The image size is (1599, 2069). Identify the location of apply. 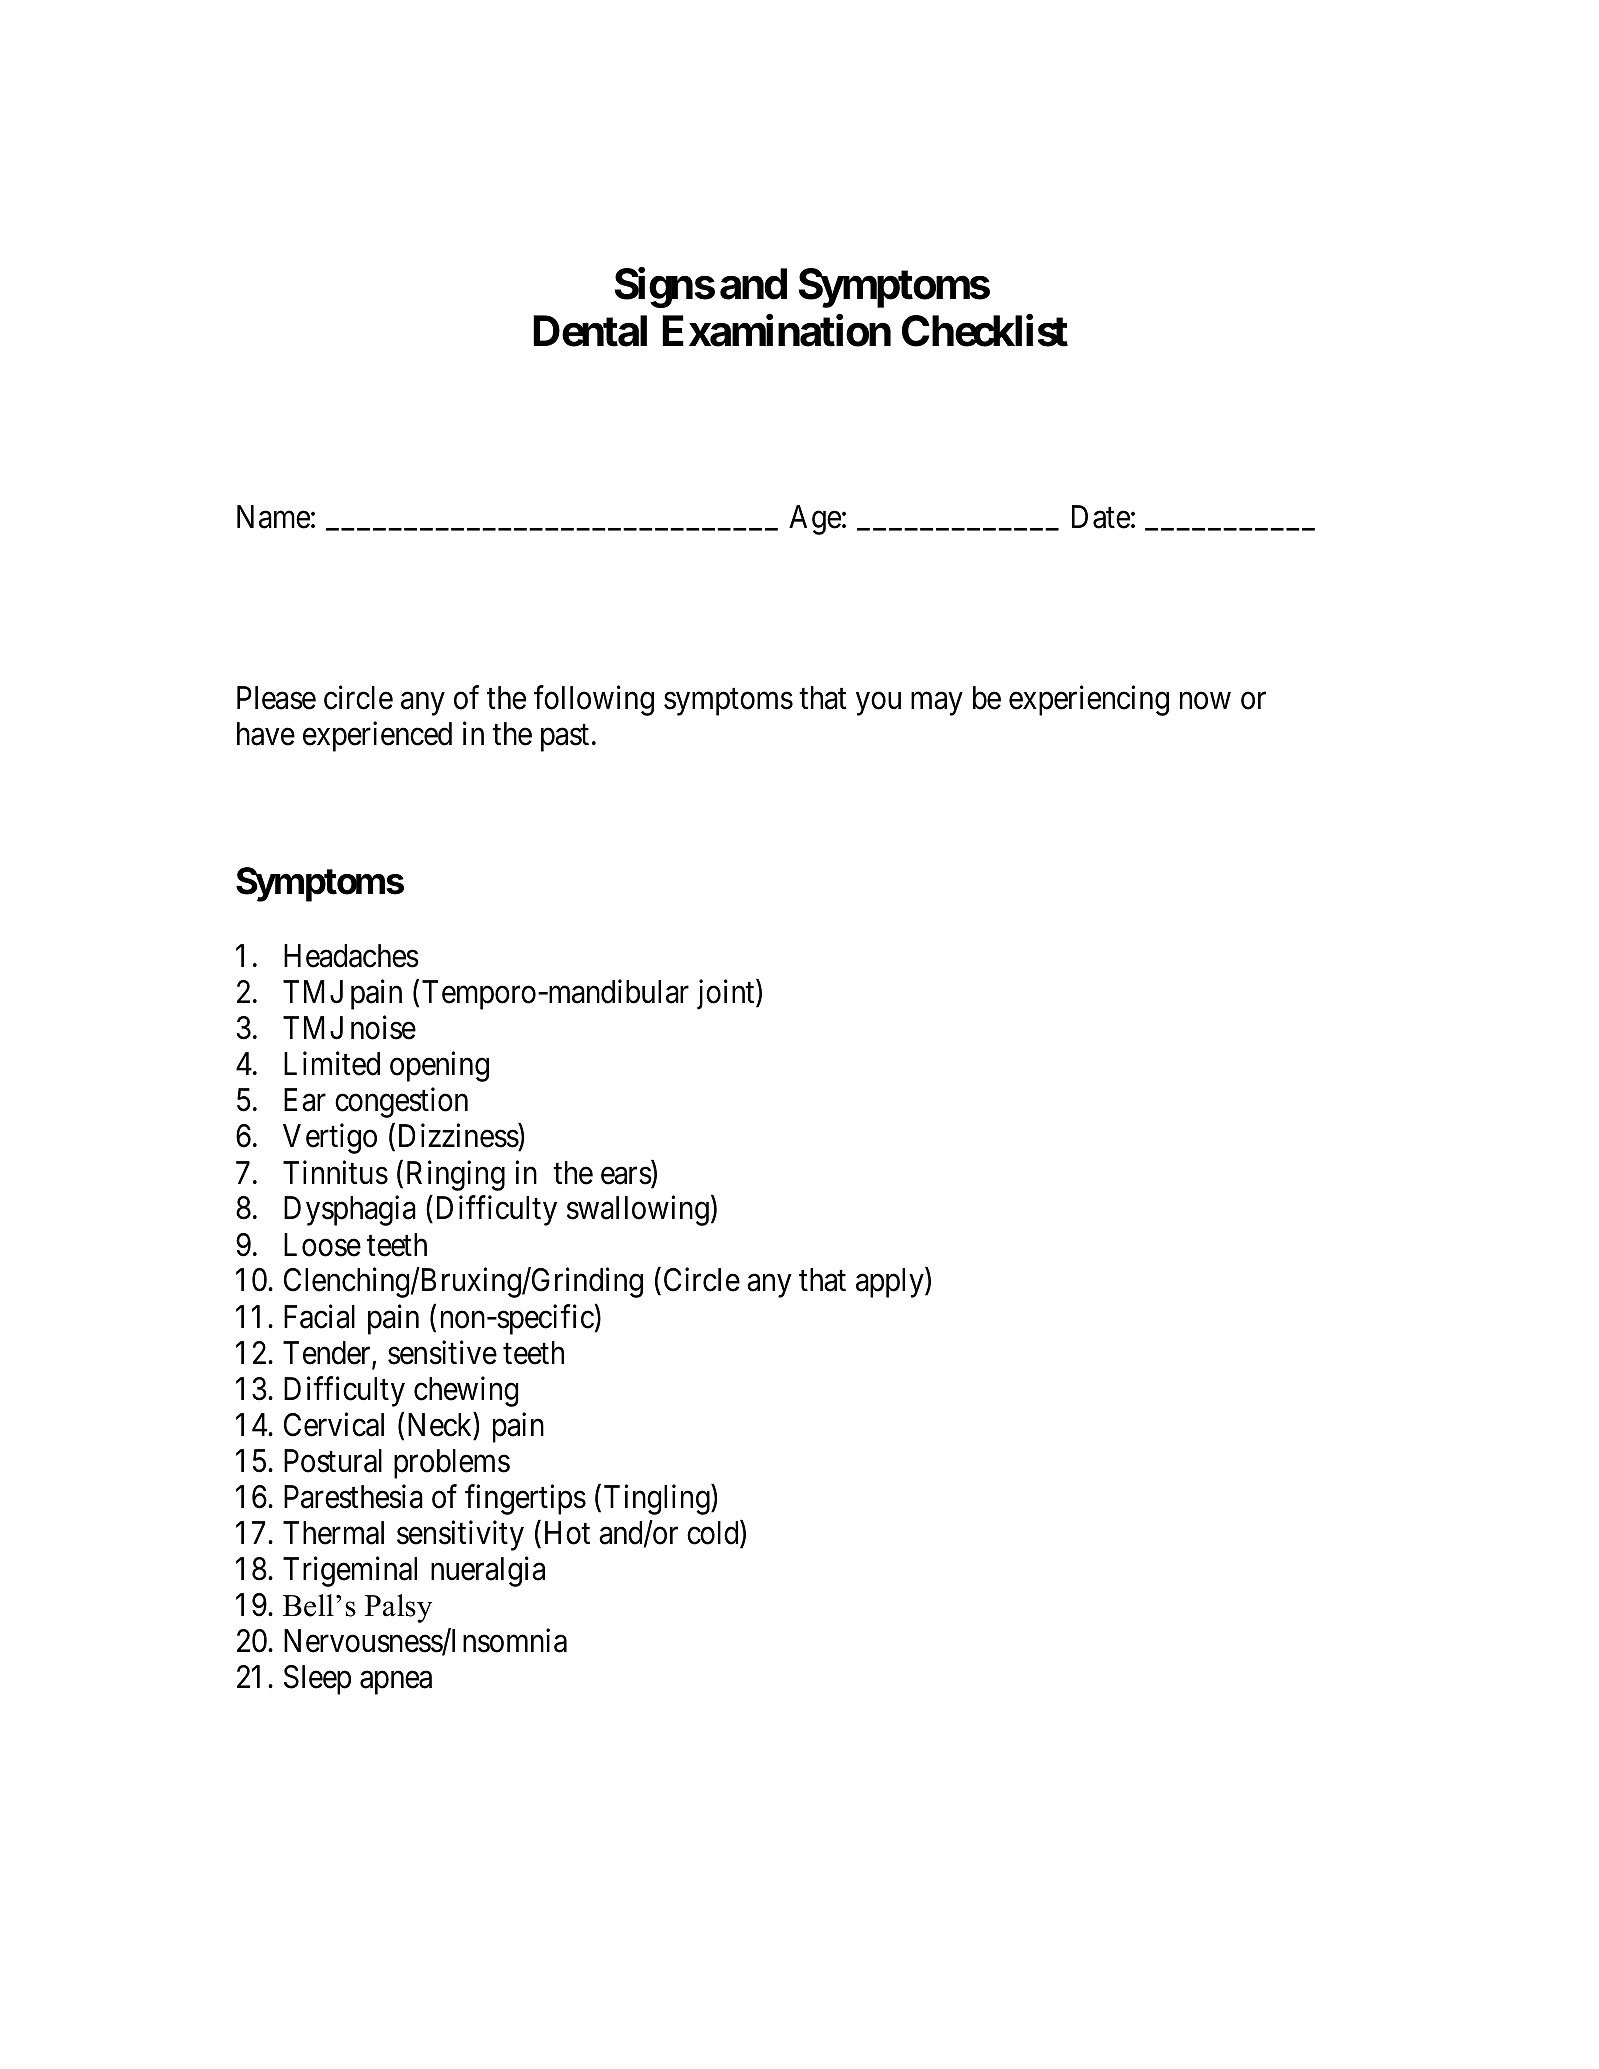
(891, 1283).
